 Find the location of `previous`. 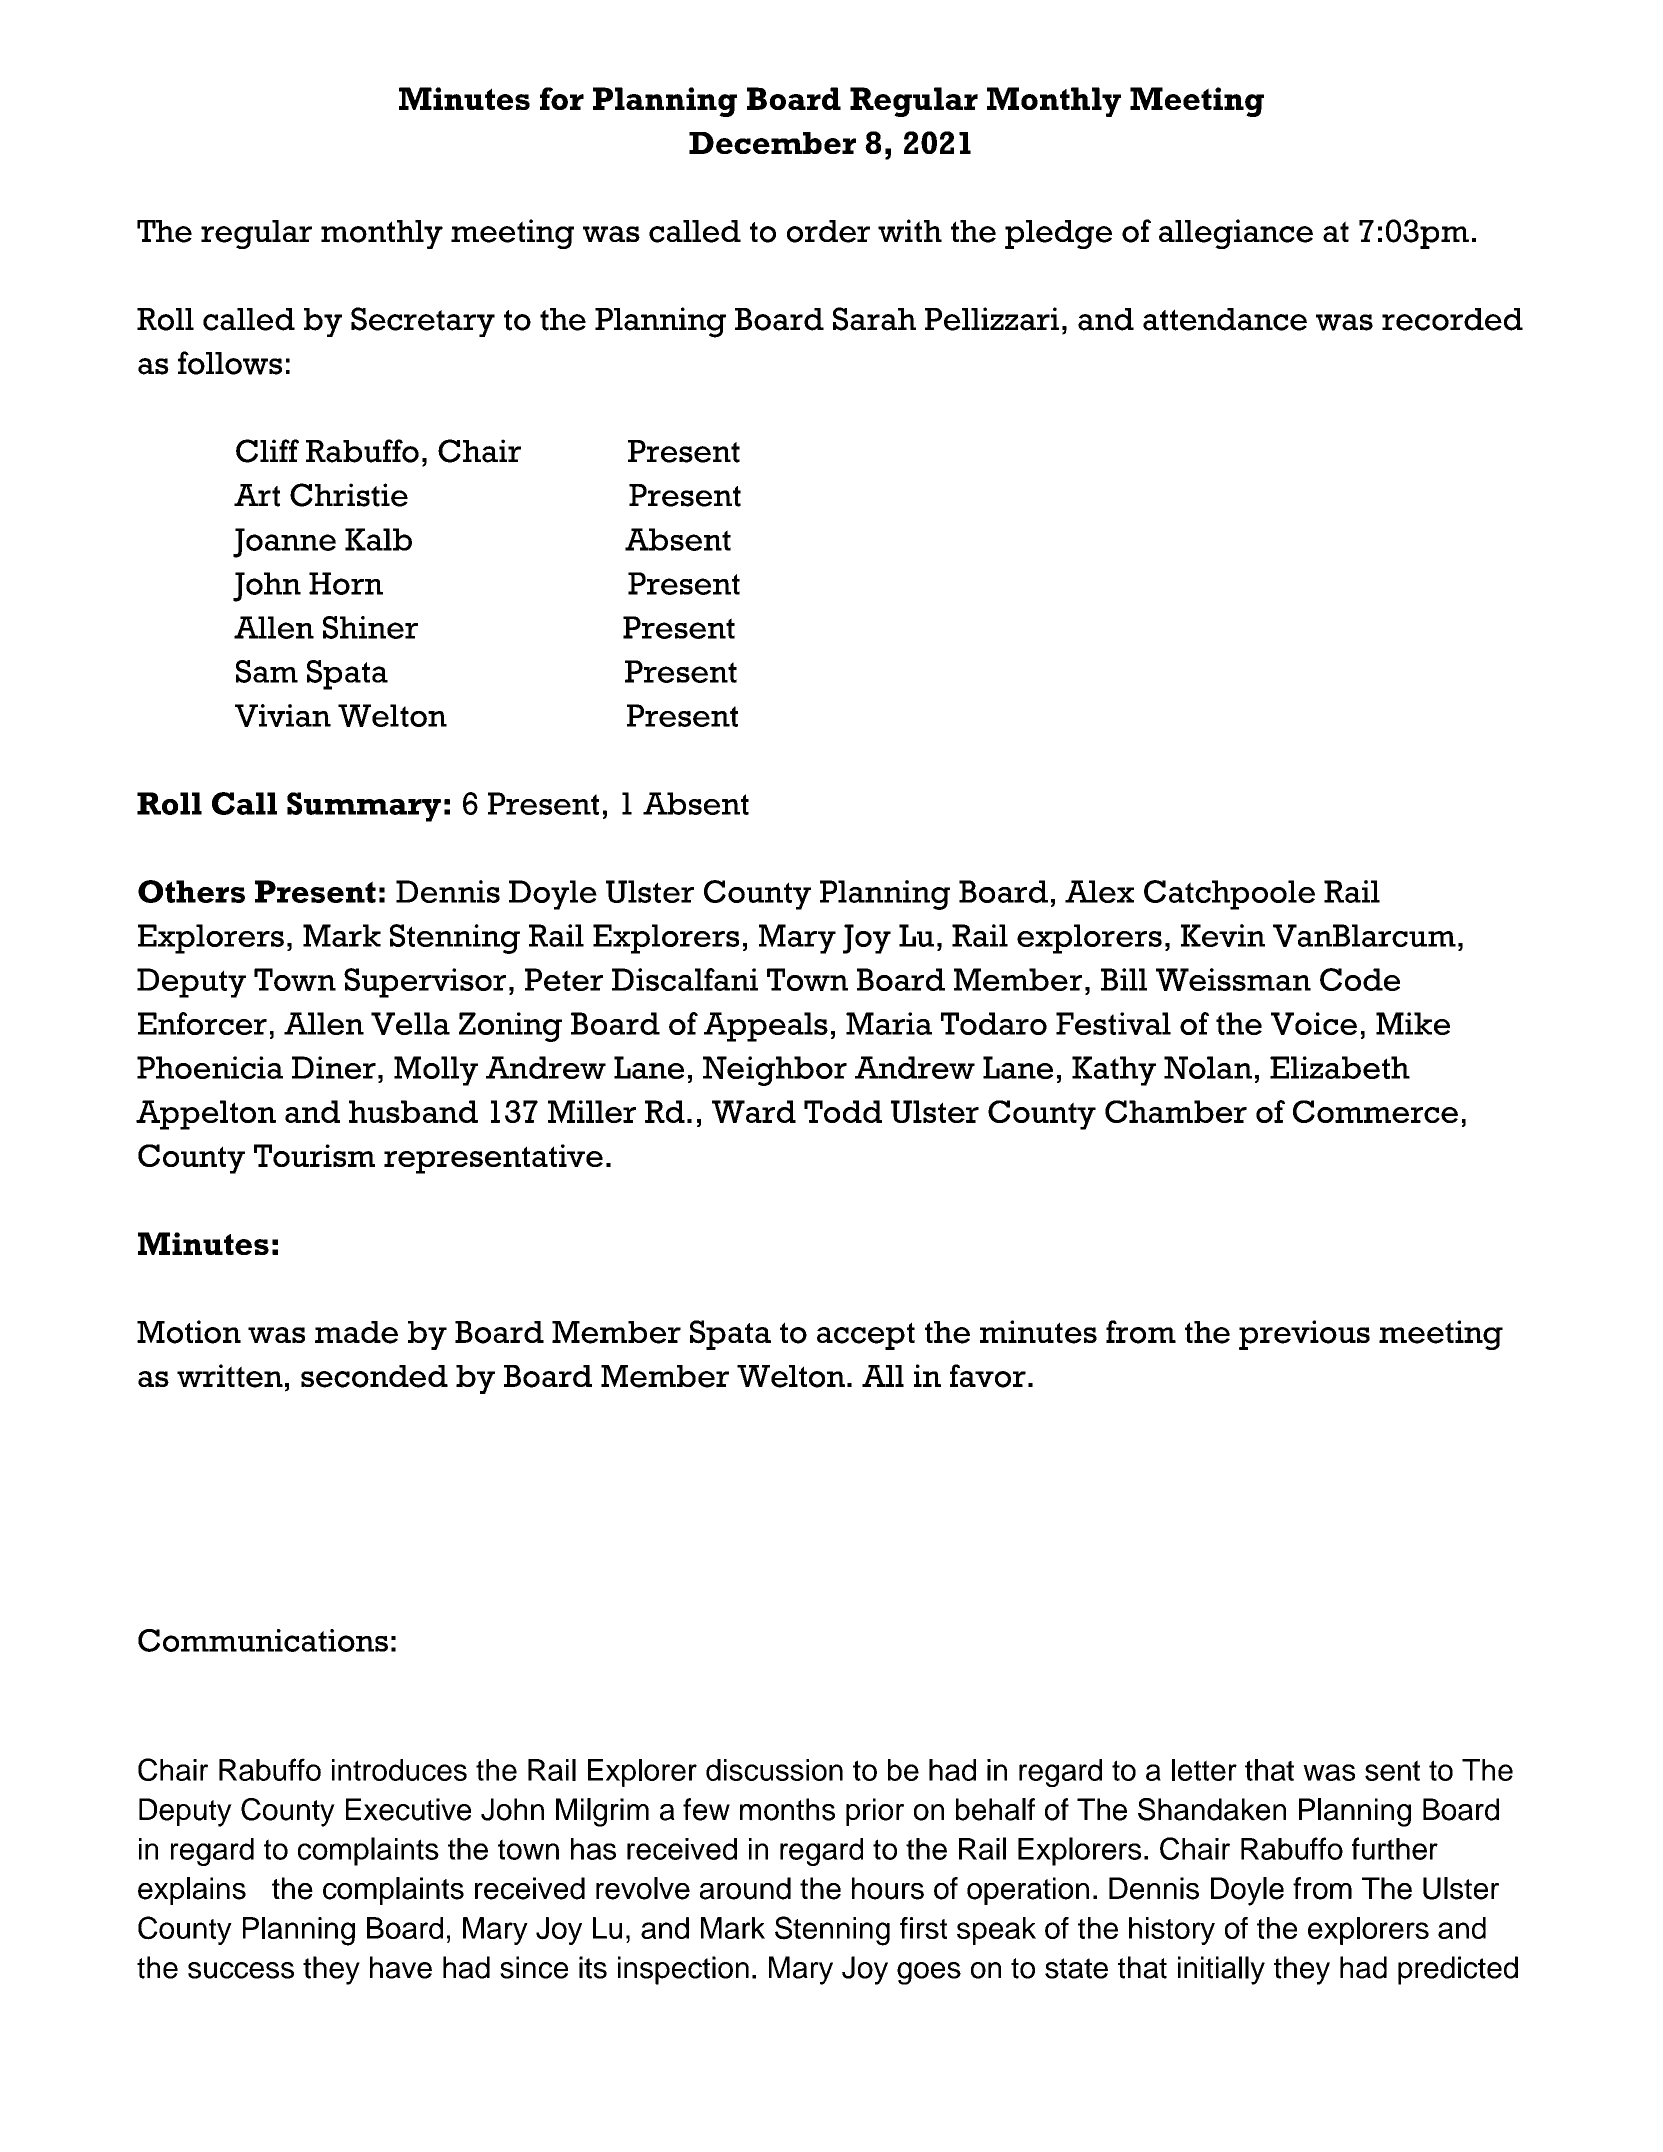

previous is located at coordinates (1304, 1335).
